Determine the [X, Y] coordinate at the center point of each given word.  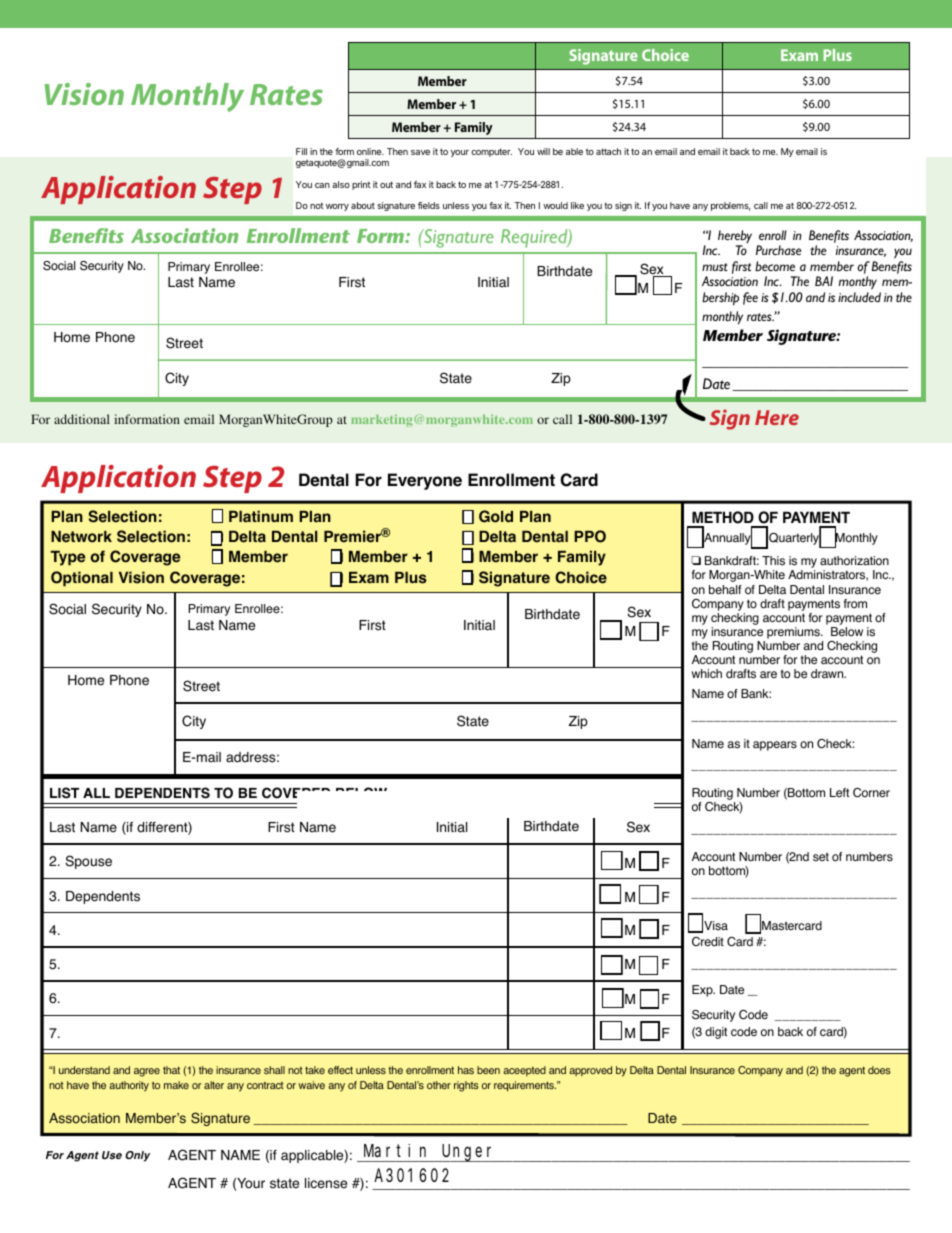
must [715, 267]
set [821, 857]
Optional [82, 579]
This [773, 561]
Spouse [88, 862]
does [879, 1070]
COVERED [296, 793]
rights [466, 1086]
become [775, 266]
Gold [496, 516]
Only [137, 1156]
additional [82, 419]
